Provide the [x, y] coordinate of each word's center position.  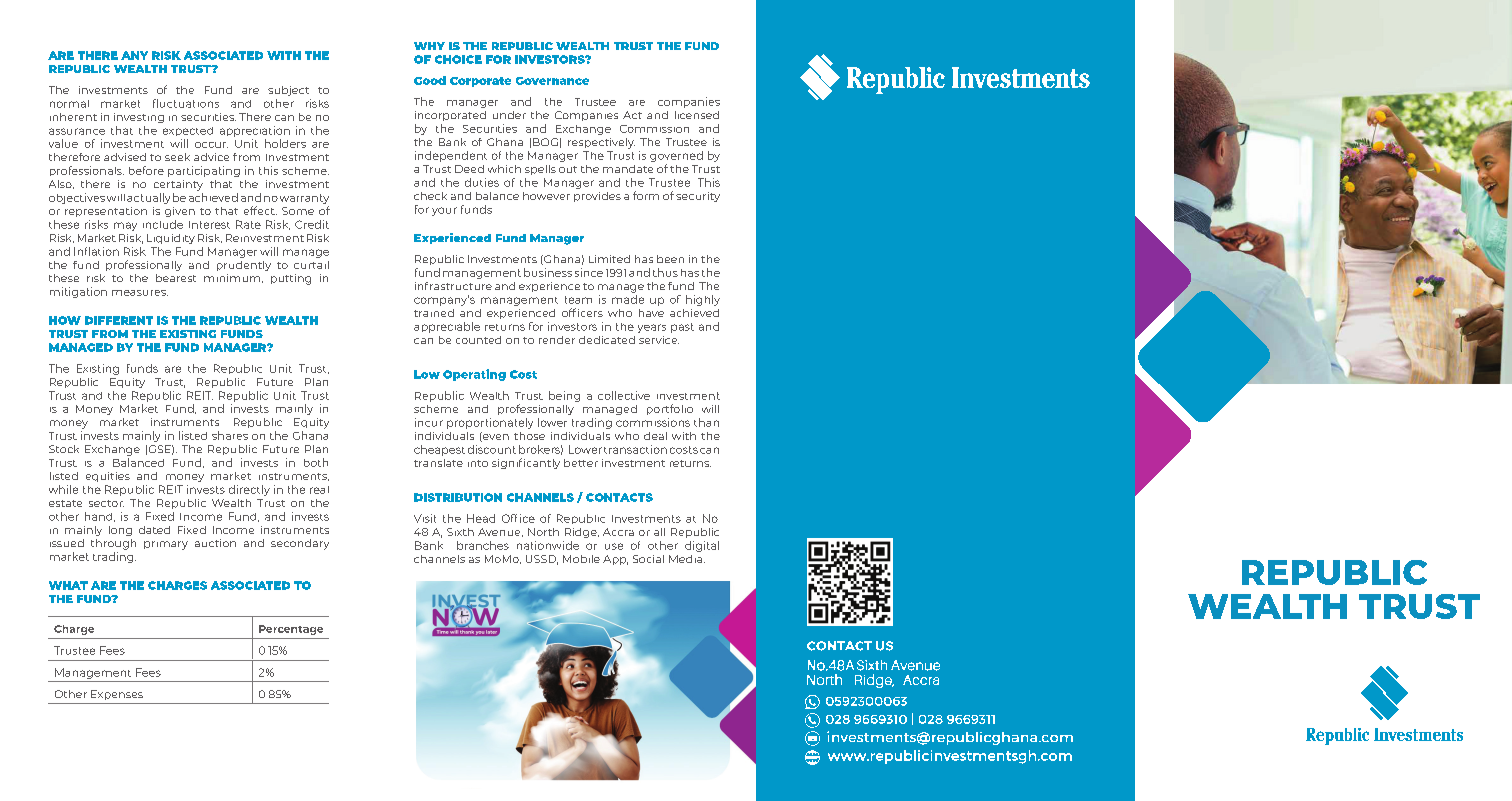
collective [624, 395]
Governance [552, 81]
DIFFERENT [119, 320]
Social [648, 559]
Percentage [291, 630]
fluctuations [186, 103]
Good [430, 80]
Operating [474, 375]
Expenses [117, 695]
